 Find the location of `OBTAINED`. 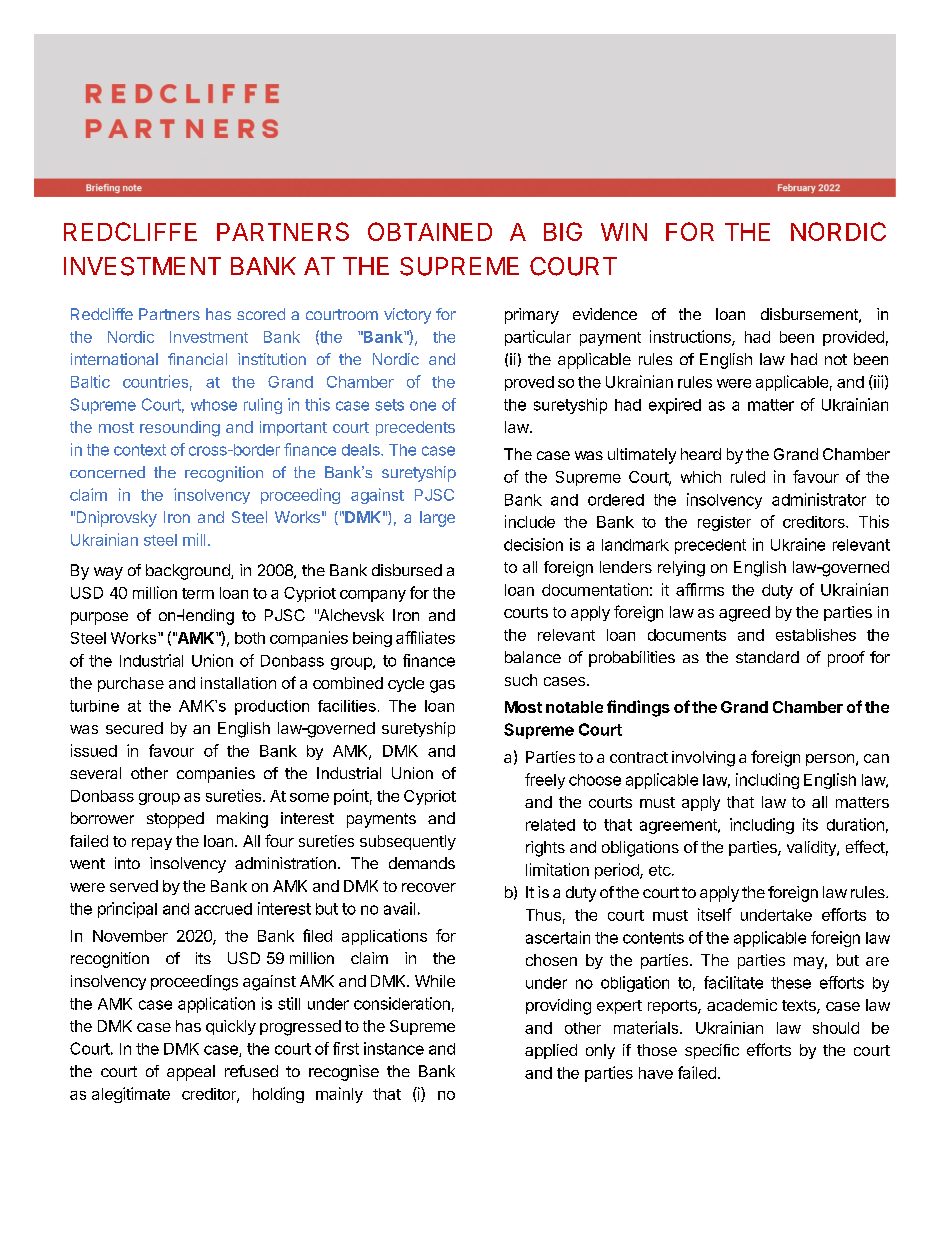

OBTAINED is located at coordinates (430, 231).
